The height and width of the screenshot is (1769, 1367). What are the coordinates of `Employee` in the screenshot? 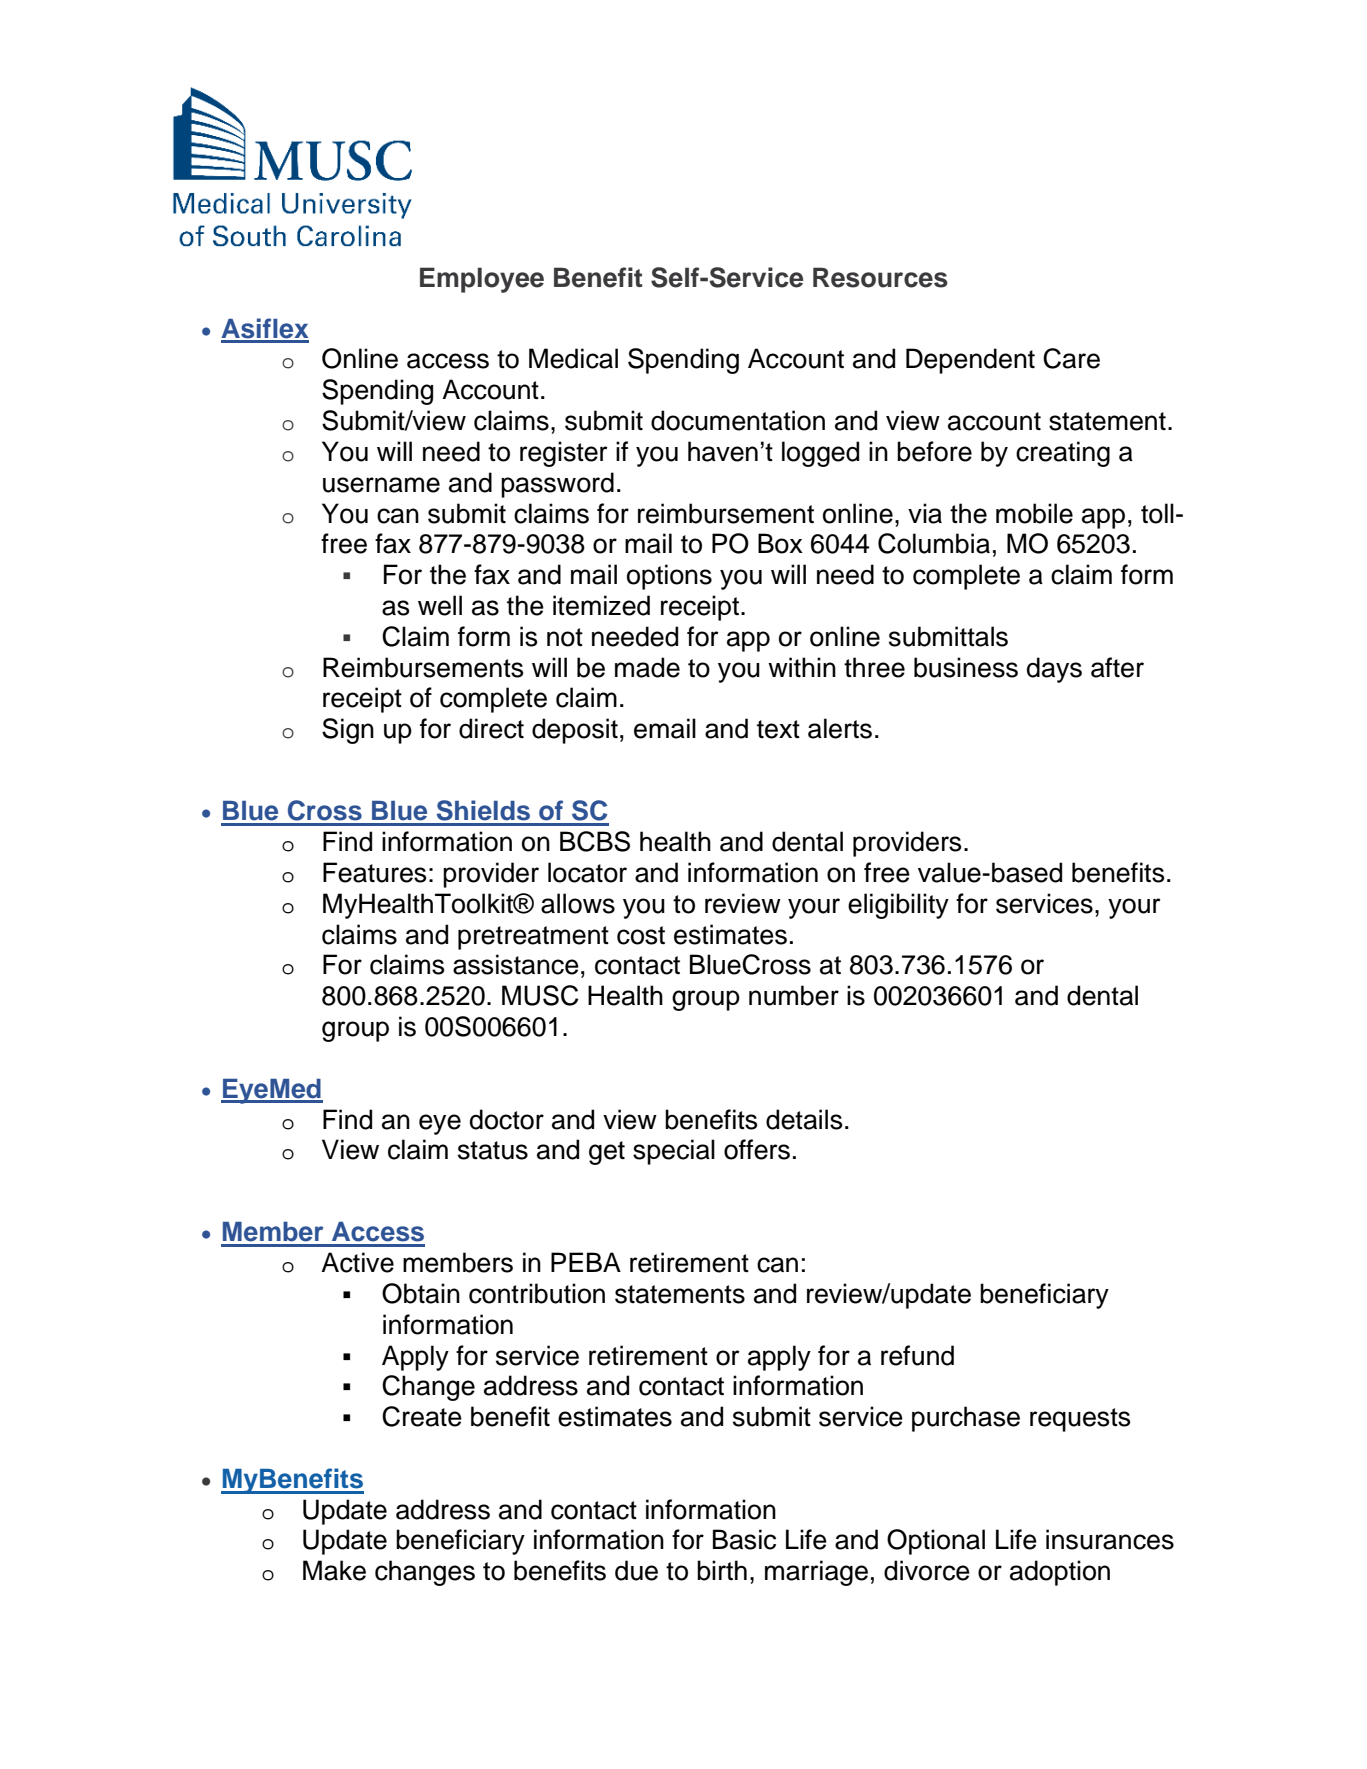 It's located at (482, 280).
